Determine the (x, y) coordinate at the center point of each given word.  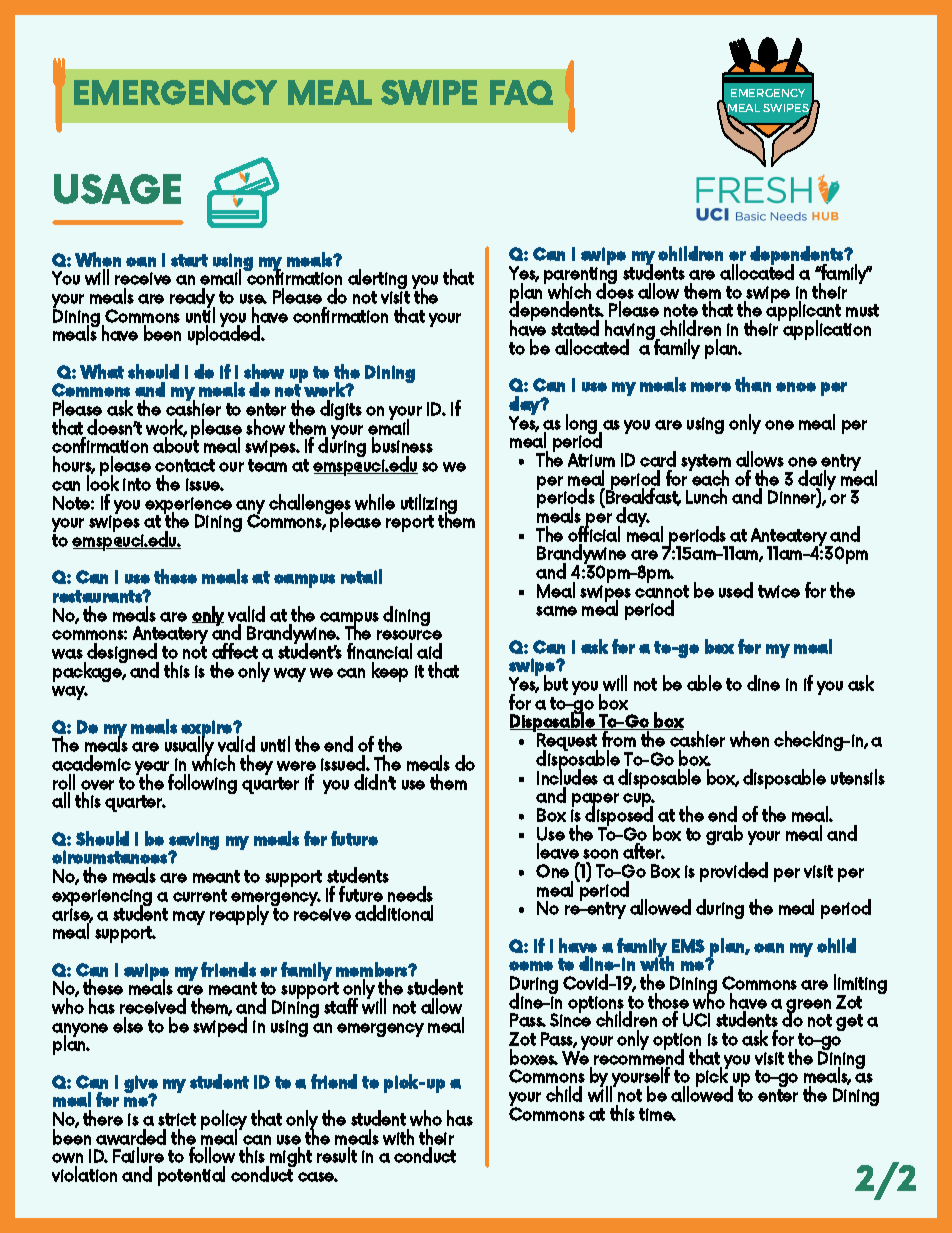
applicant (803, 312)
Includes (567, 776)
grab (724, 835)
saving (194, 842)
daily (817, 481)
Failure (138, 1155)
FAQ (521, 92)
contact (185, 465)
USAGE (117, 189)
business (402, 445)
